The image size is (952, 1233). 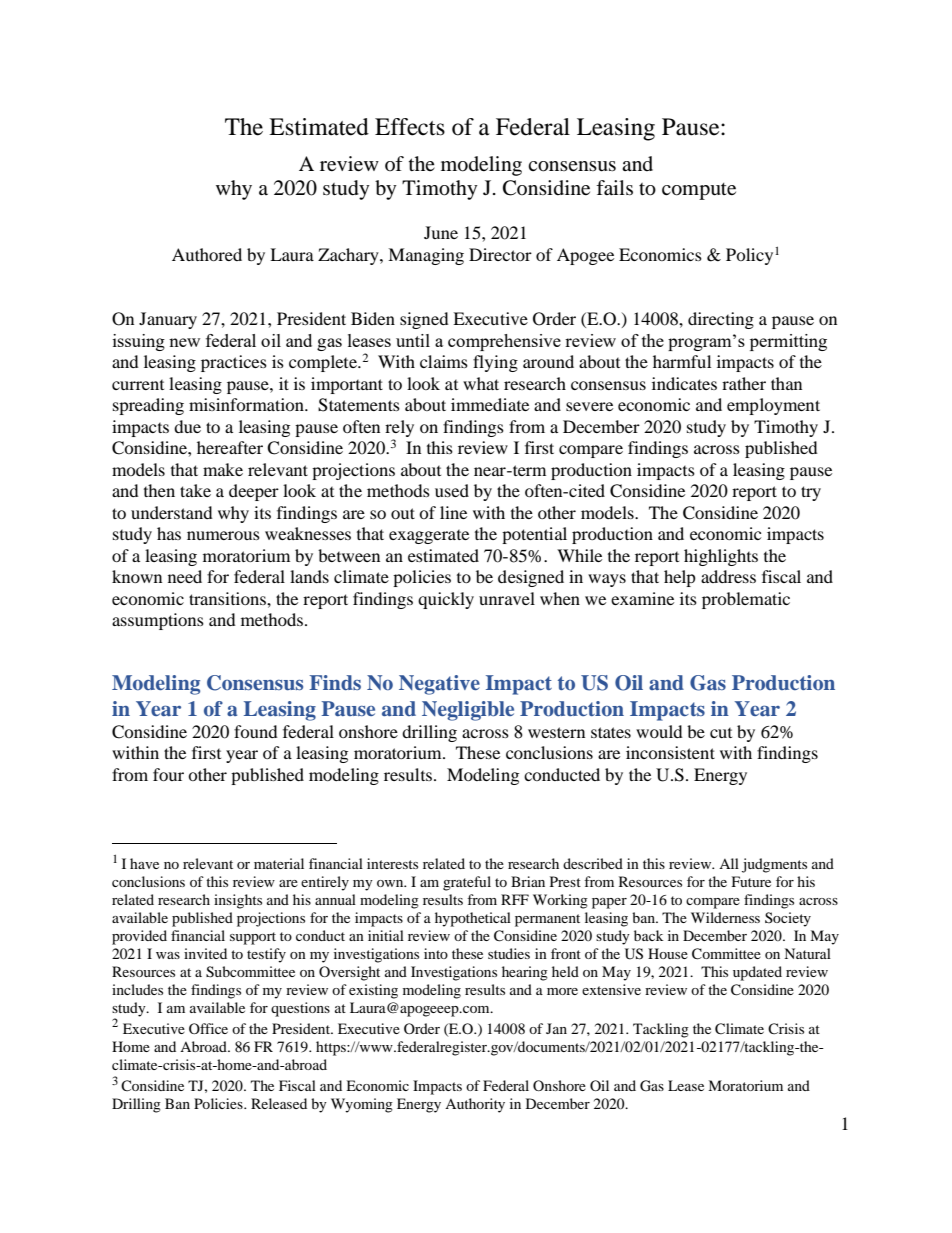 What do you see at coordinates (208, 1028) in the screenshot?
I see `Office` at bounding box center [208, 1028].
